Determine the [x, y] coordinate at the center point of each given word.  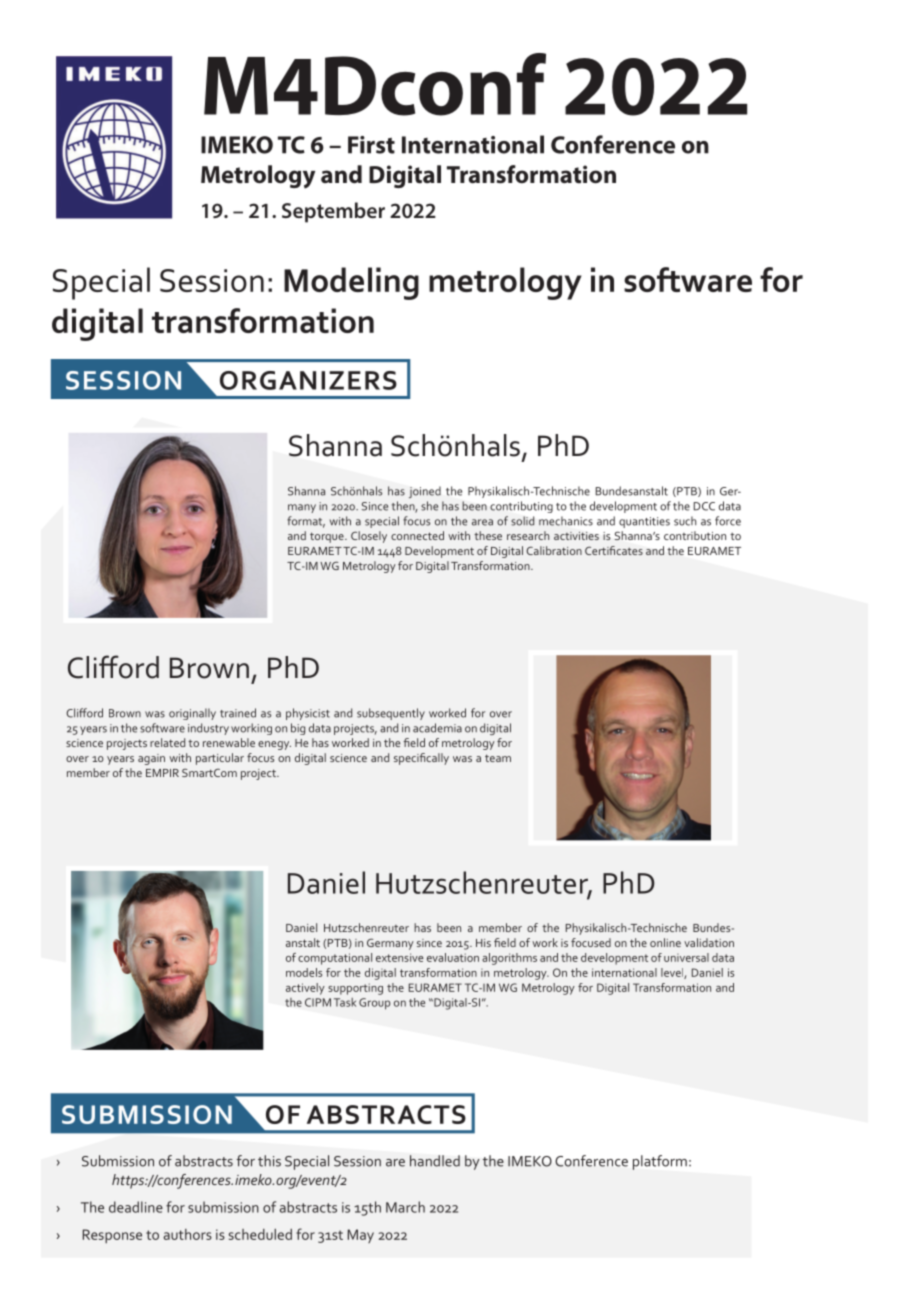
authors [187, 1234]
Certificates [614, 550]
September [333, 212]
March [405, 1207]
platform [660, 1162]
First [371, 145]
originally [192, 714]
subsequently [391, 714]
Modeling [351, 283]
